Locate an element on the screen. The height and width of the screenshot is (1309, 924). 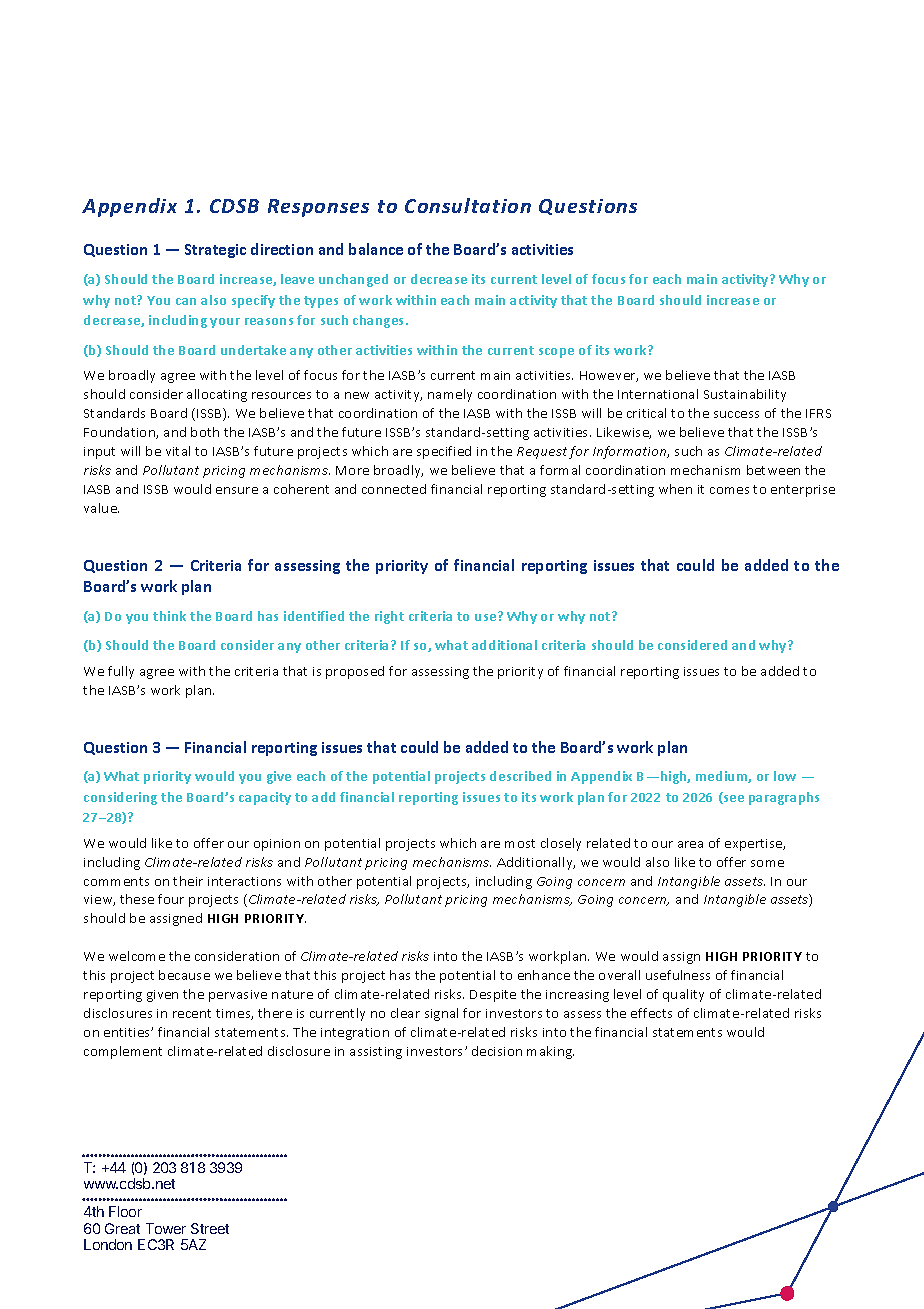
described is located at coordinates (520, 776).
